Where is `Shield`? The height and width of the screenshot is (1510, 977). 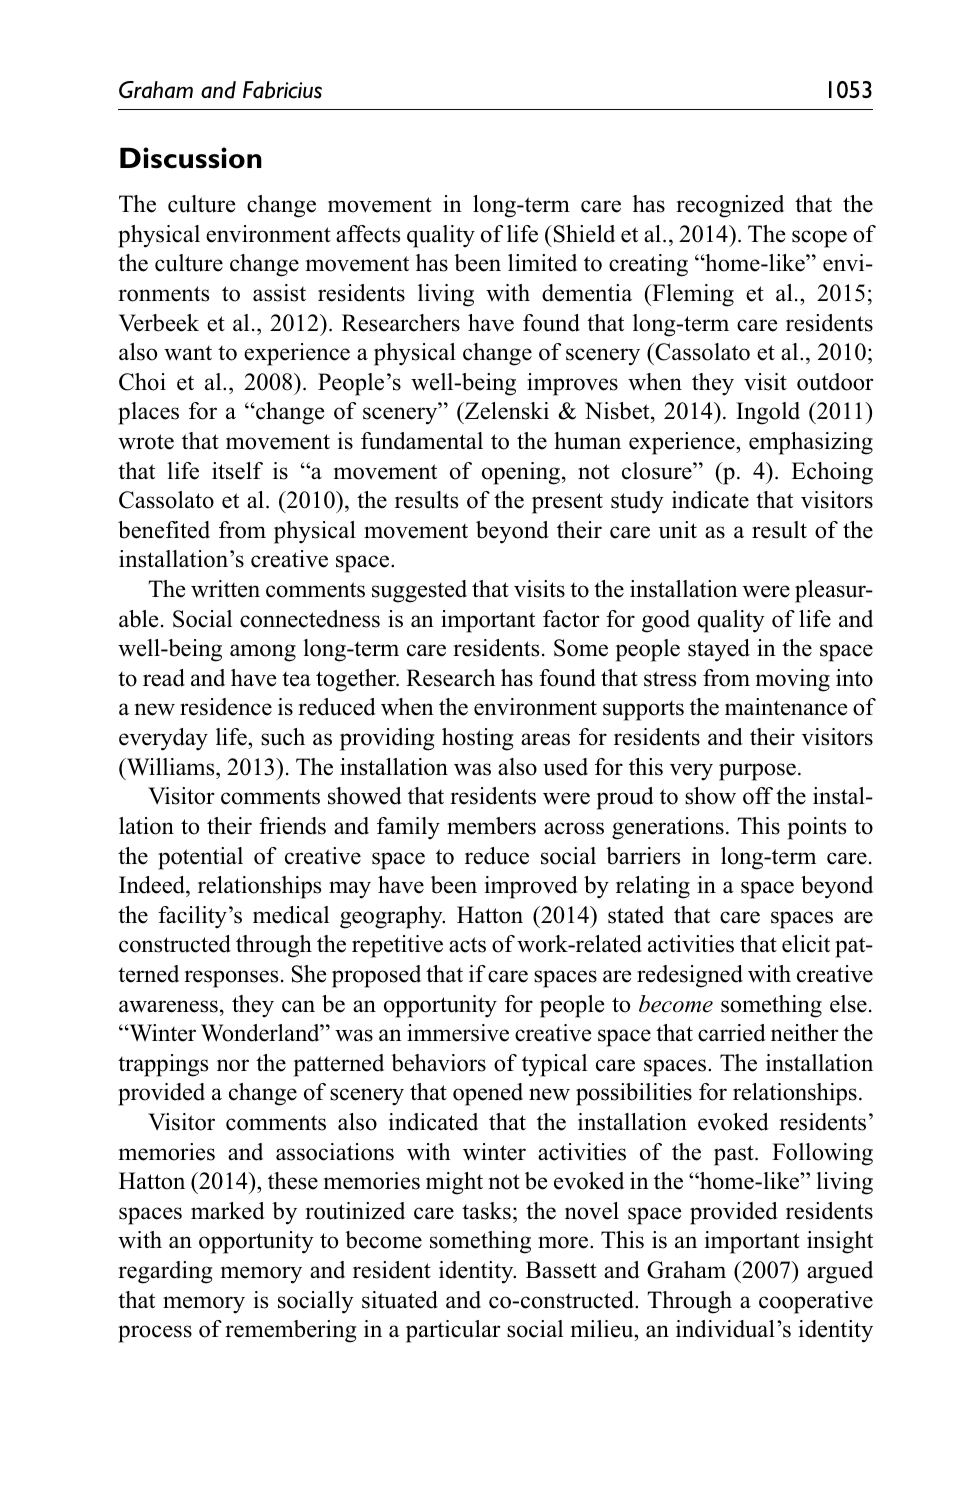
Shield is located at coordinates (583, 234).
